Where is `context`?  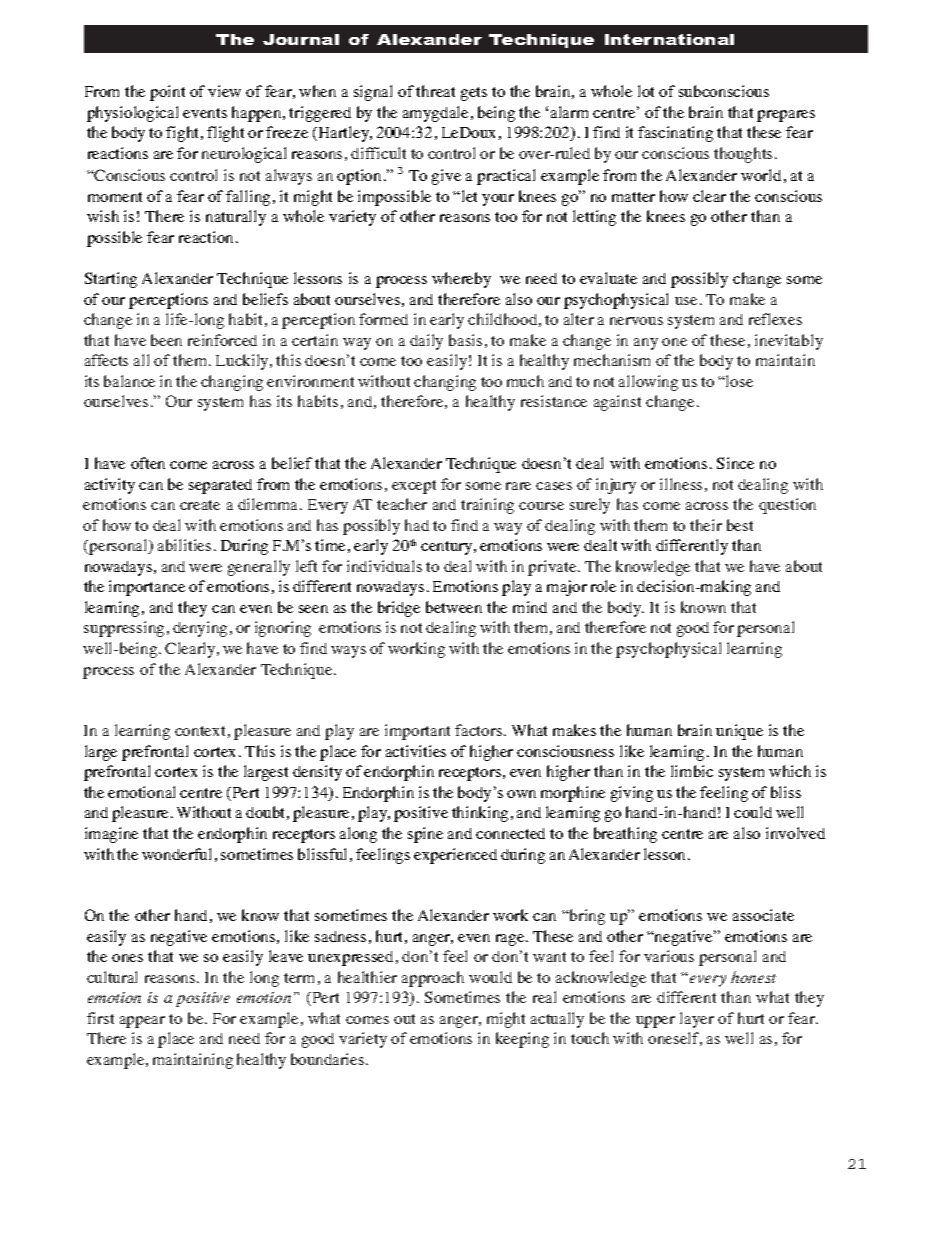 context is located at coordinates (200, 731).
